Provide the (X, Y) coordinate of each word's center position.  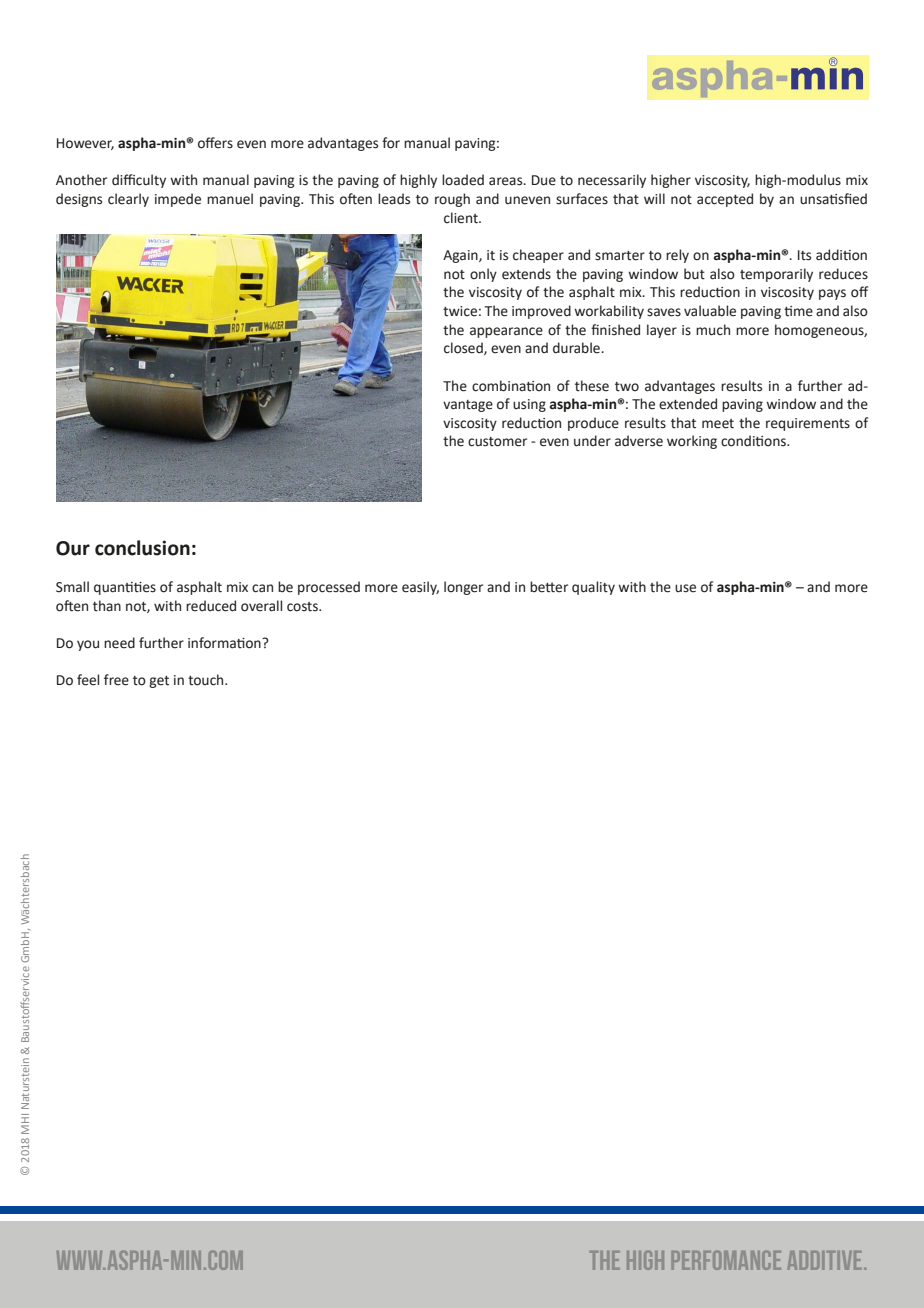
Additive (826, 1260)
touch (207, 680)
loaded (463, 180)
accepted (725, 200)
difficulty (139, 181)
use (685, 588)
